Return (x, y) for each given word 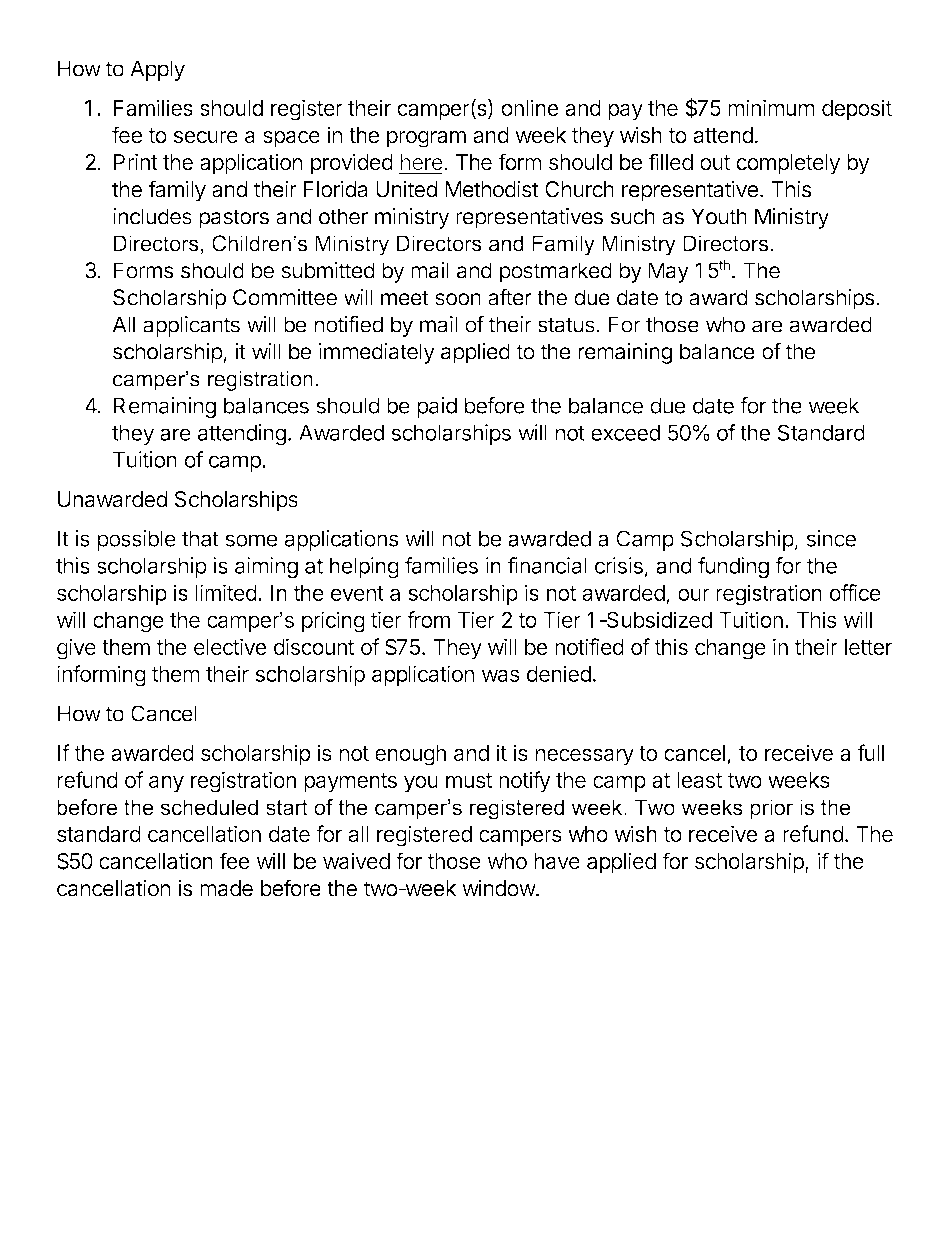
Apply (157, 70)
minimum (771, 107)
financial (547, 565)
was (501, 675)
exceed (625, 432)
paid (437, 407)
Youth (719, 216)
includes (152, 216)
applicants (191, 326)
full (870, 752)
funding (733, 568)
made (226, 888)
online (530, 107)
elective (230, 646)
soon (458, 299)
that (200, 538)
